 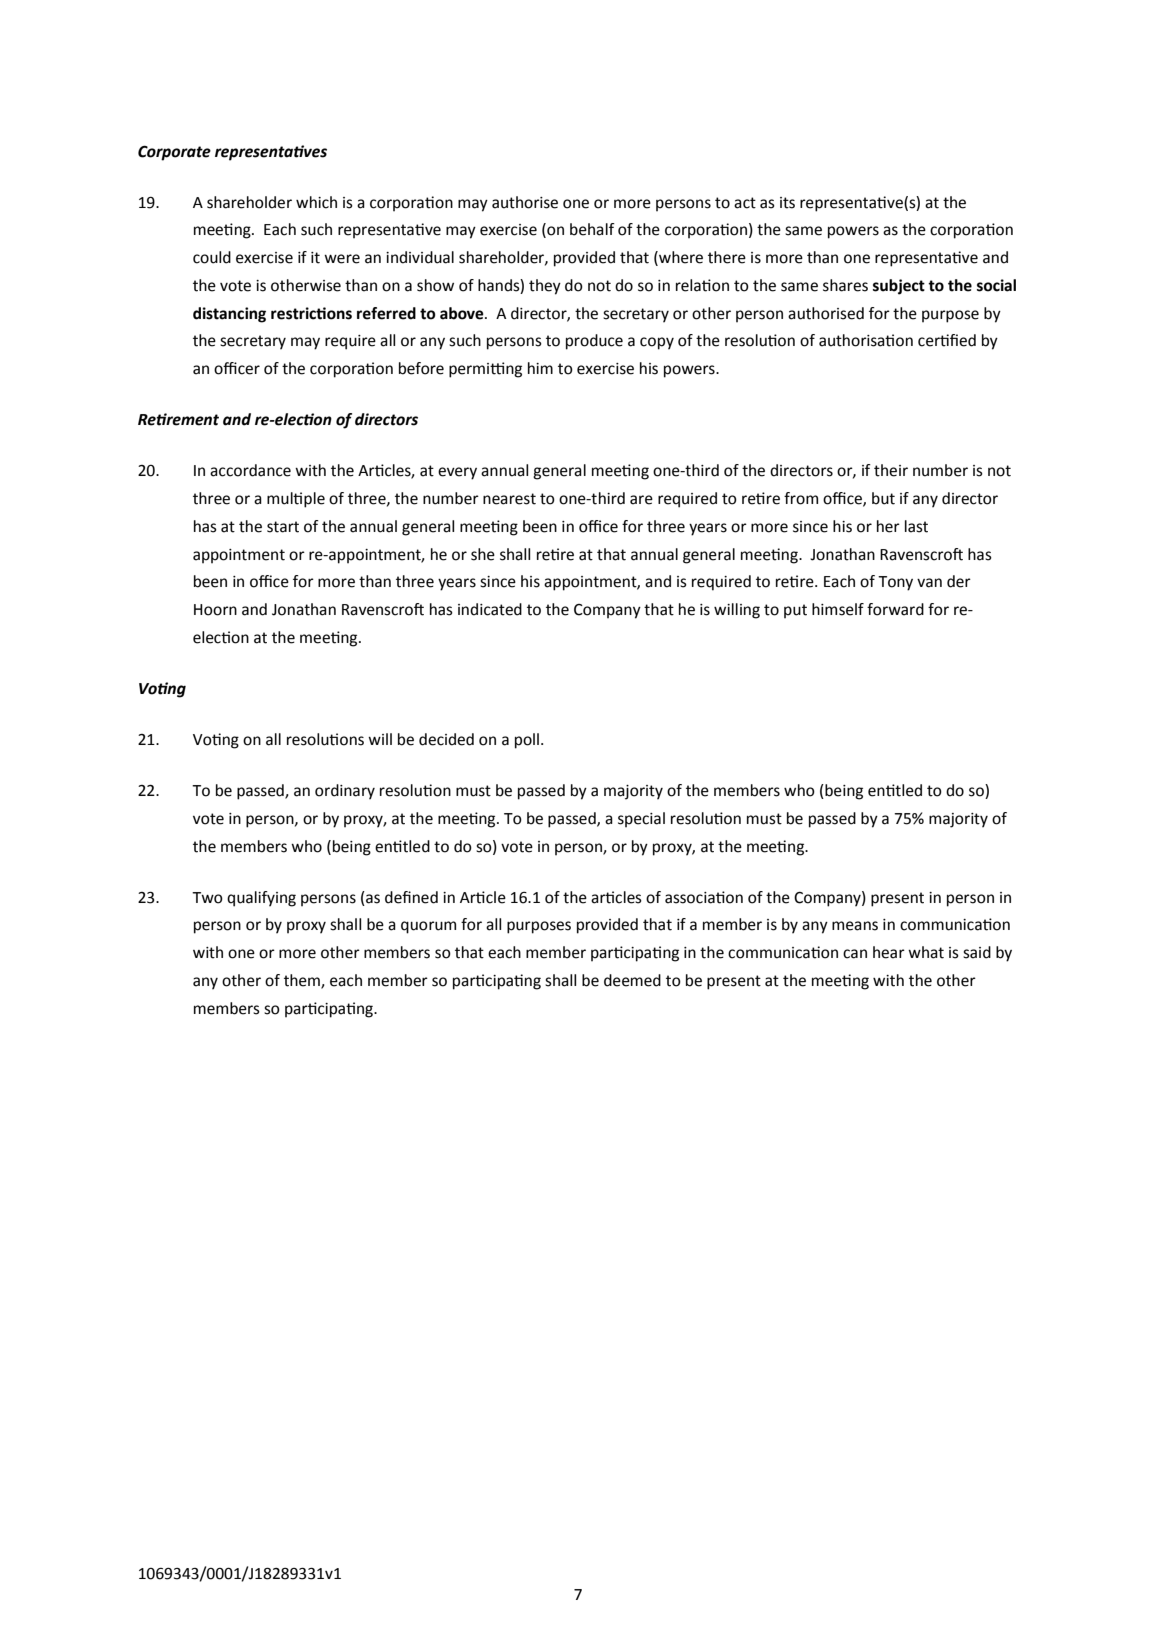 I want to click on authorisation, so click(x=866, y=340).
